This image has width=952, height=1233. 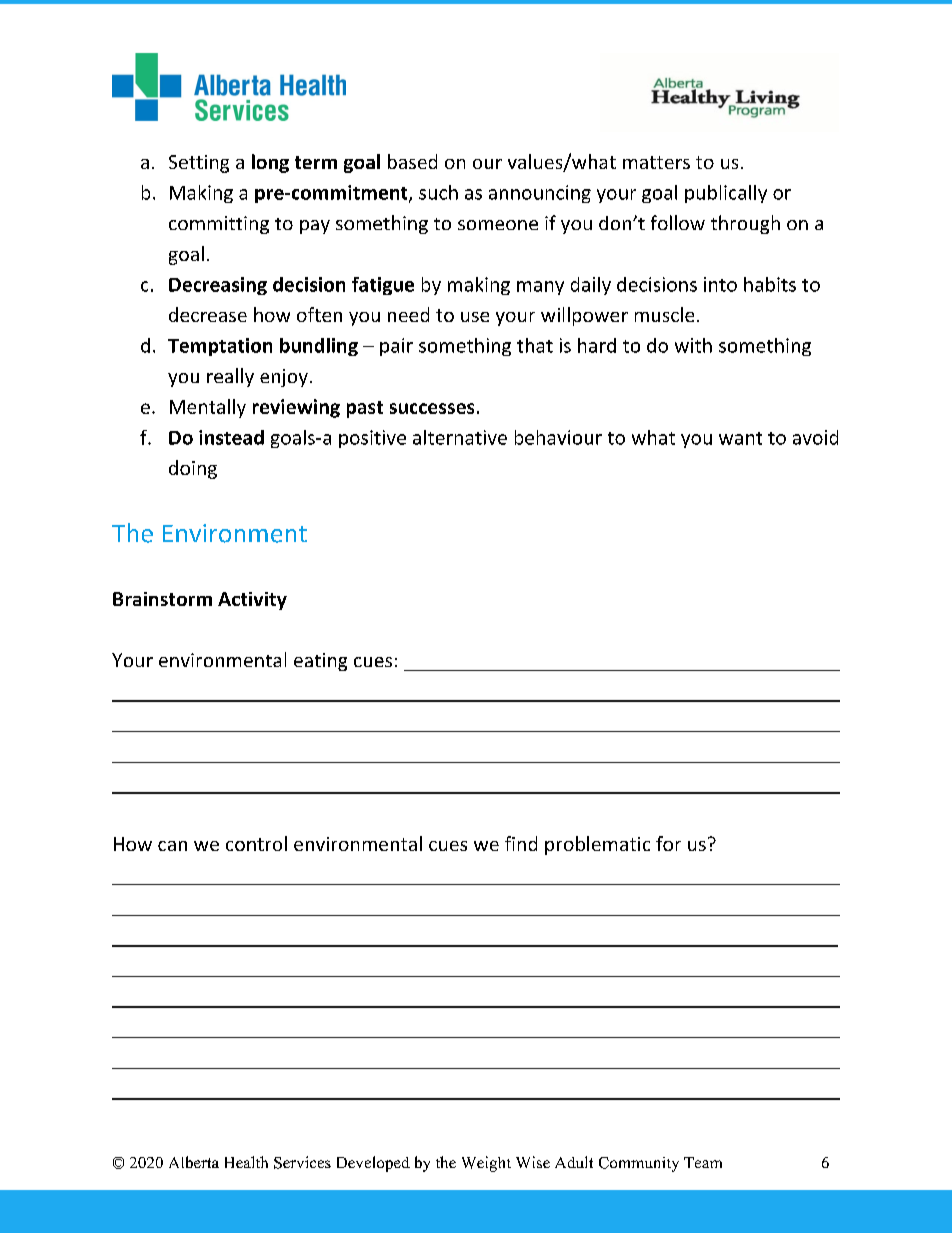 What do you see at coordinates (703, 1162) in the image?
I see `Team` at bounding box center [703, 1162].
